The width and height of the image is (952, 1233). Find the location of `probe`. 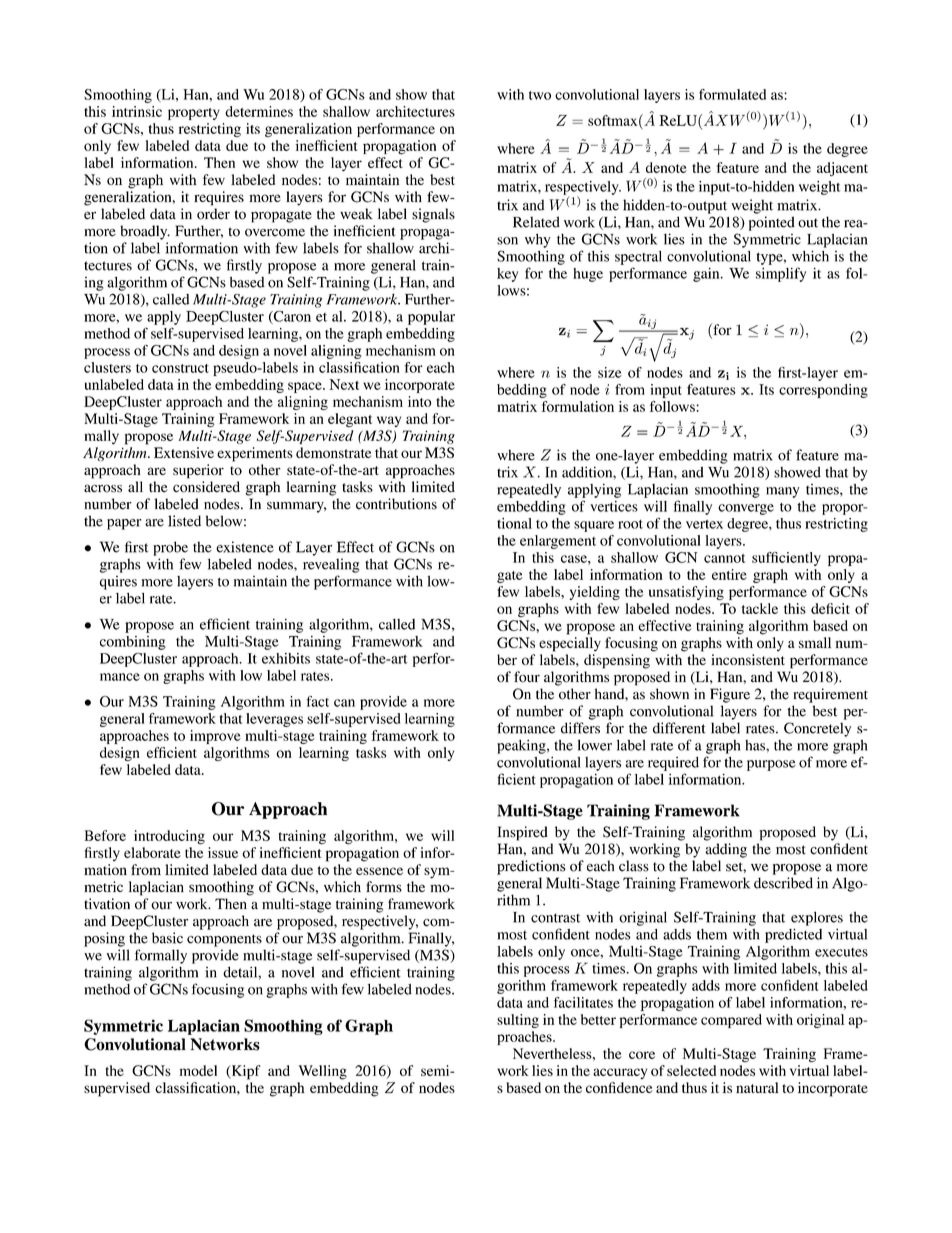

probe is located at coordinates (170, 548).
